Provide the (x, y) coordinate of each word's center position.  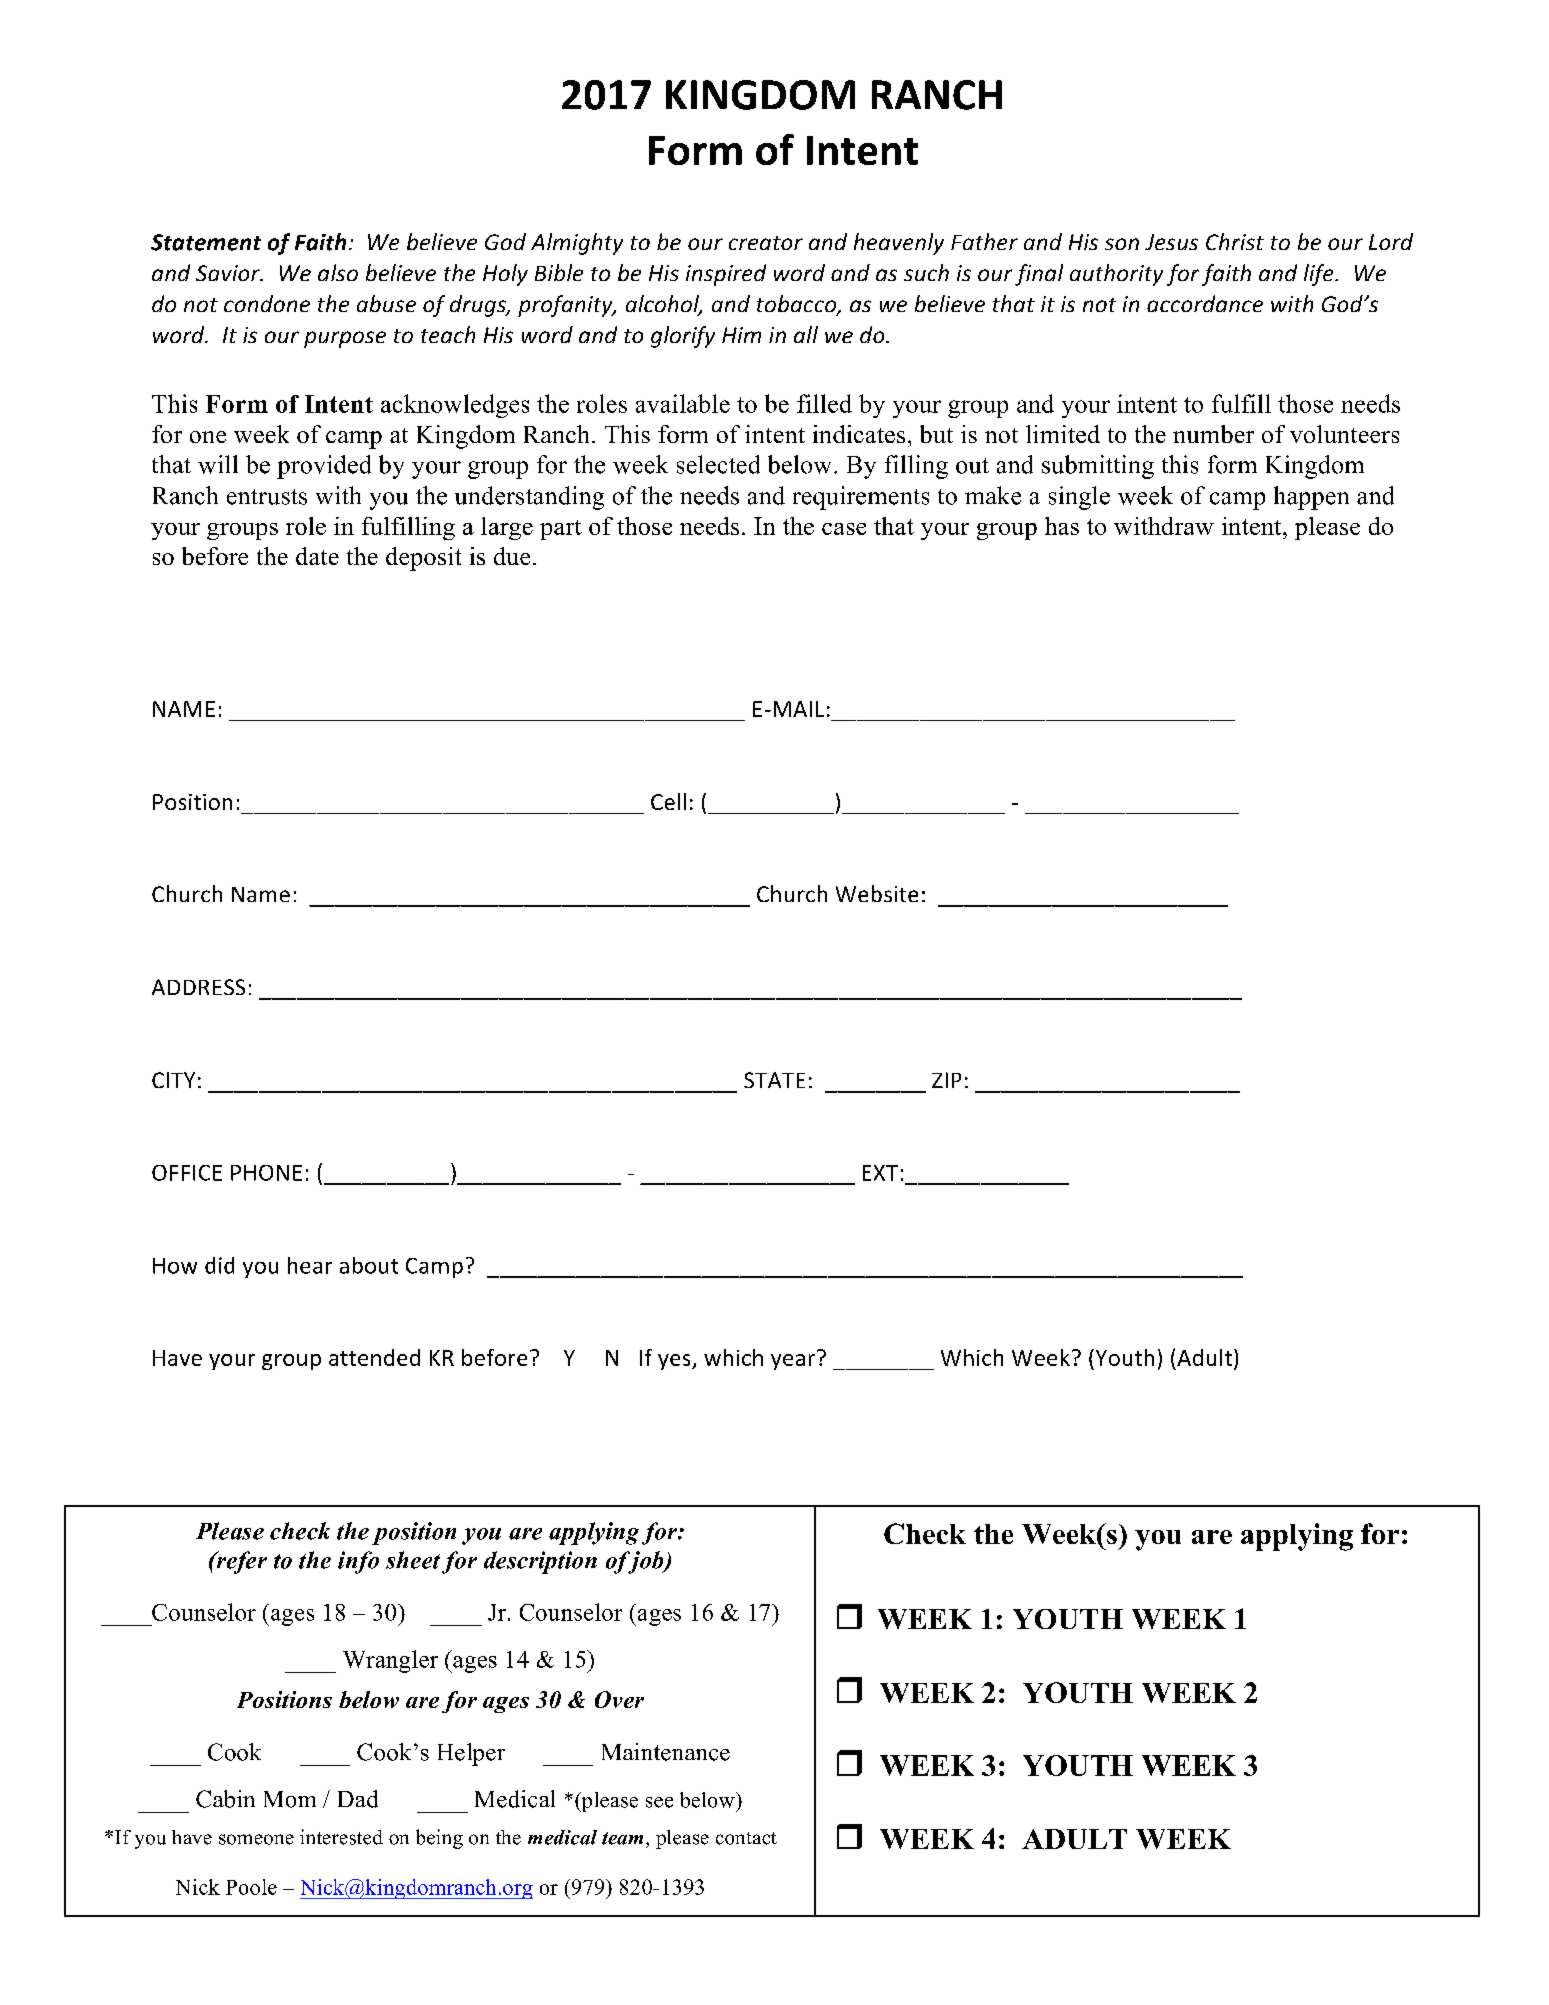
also (338, 272)
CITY (173, 1080)
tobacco (798, 305)
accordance (1205, 303)
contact (746, 1838)
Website (877, 893)
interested (341, 1837)
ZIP (946, 1080)
